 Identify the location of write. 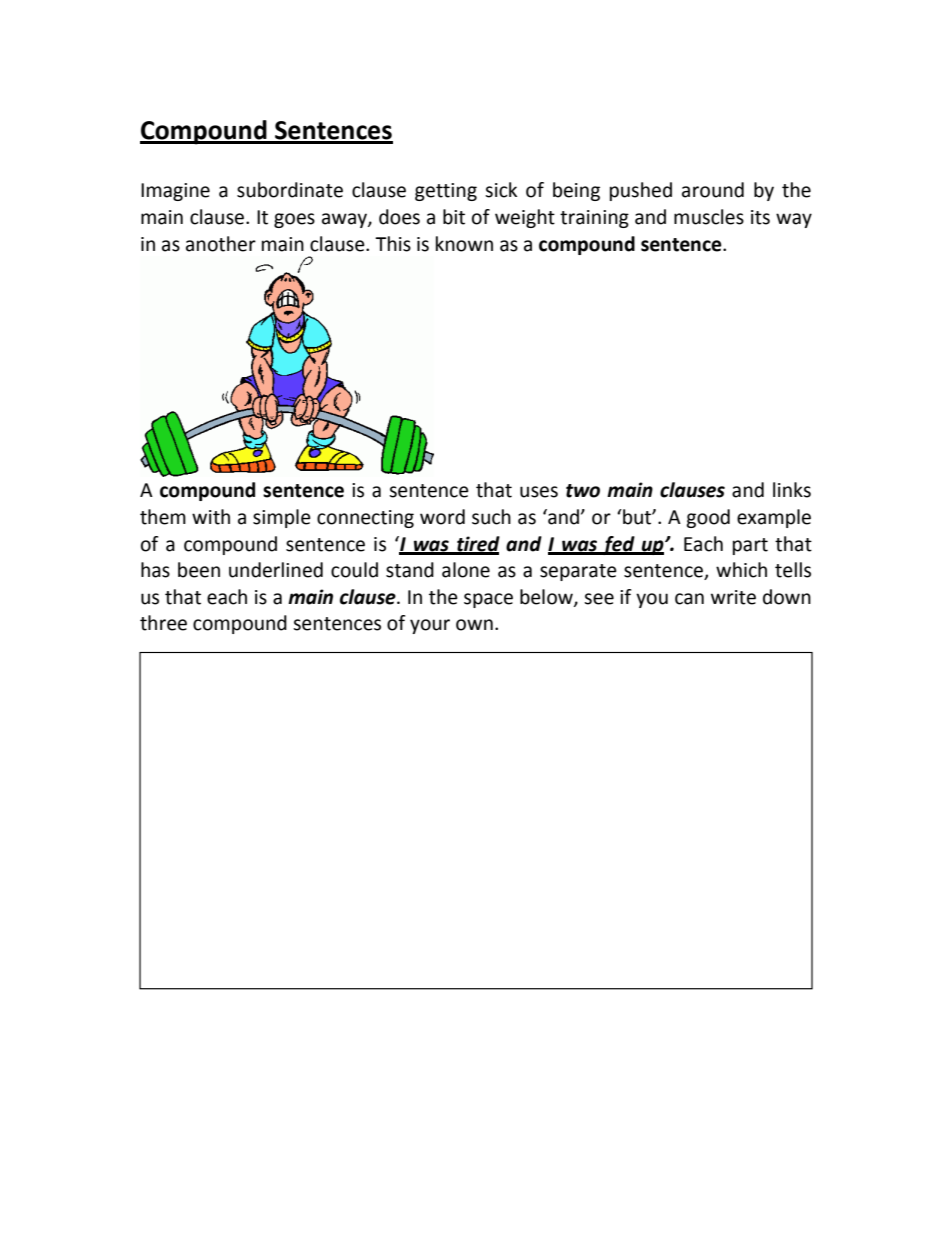
(733, 597).
